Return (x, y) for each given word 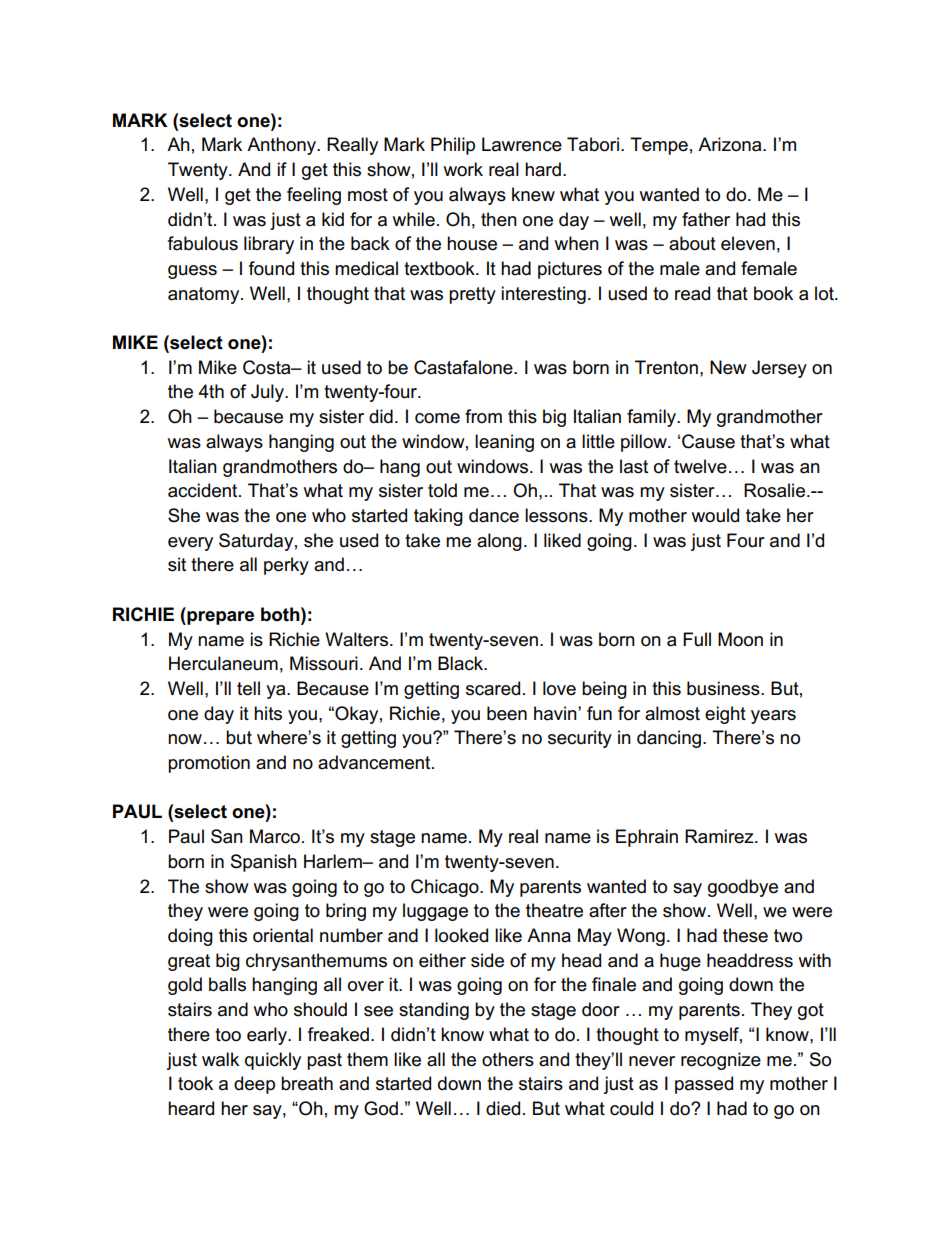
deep (254, 1085)
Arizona (731, 144)
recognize (721, 1061)
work (463, 169)
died (503, 1108)
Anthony (282, 146)
